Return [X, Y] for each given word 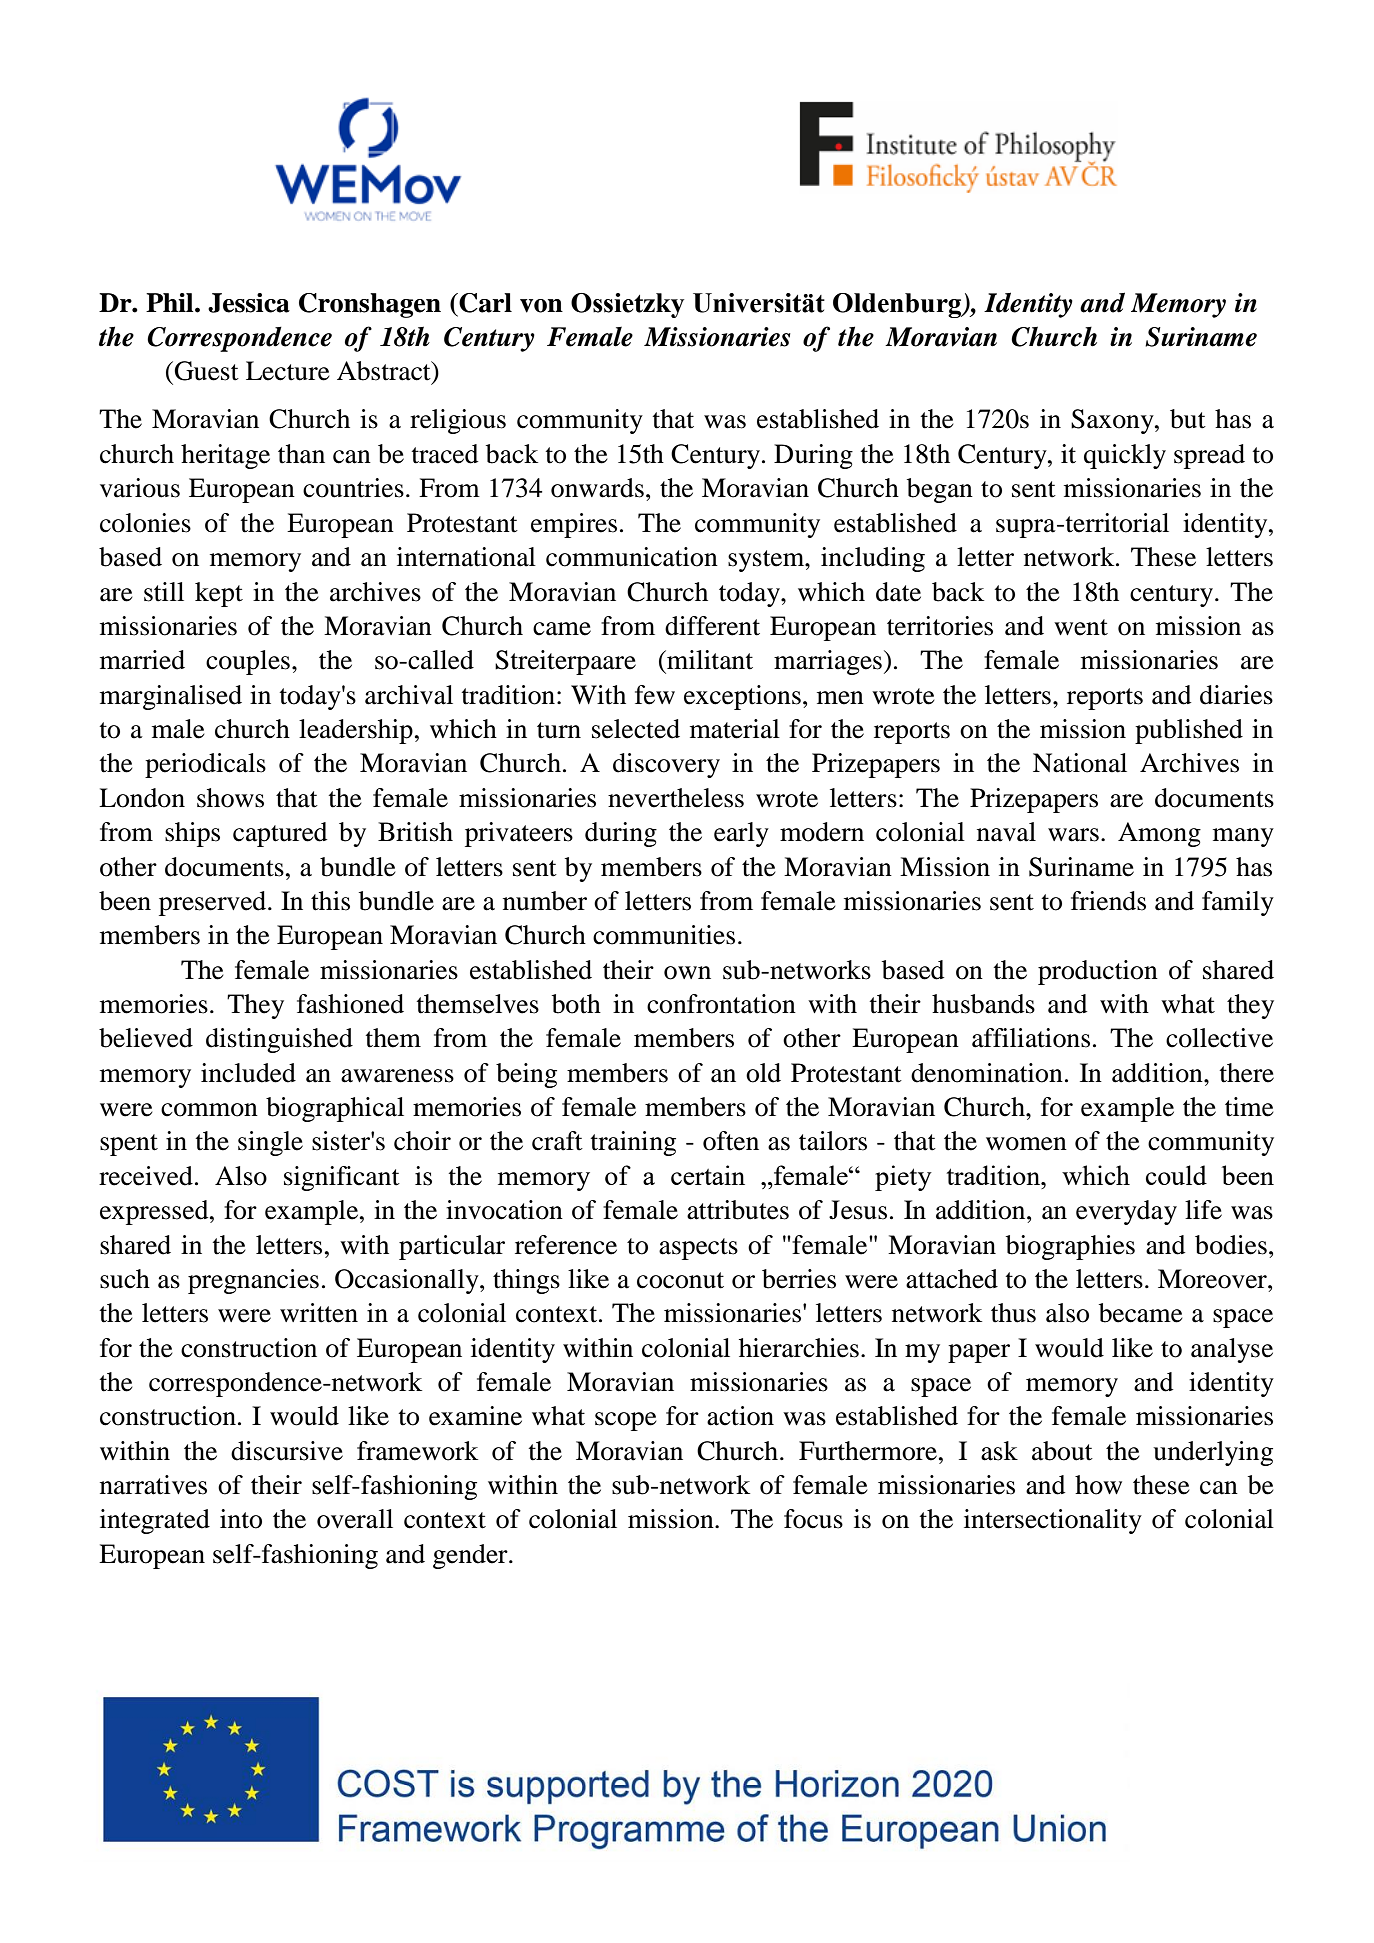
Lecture [288, 371]
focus [813, 1519]
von [541, 306]
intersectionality [1053, 1521]
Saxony [1113, 421]
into [241, 1519]
